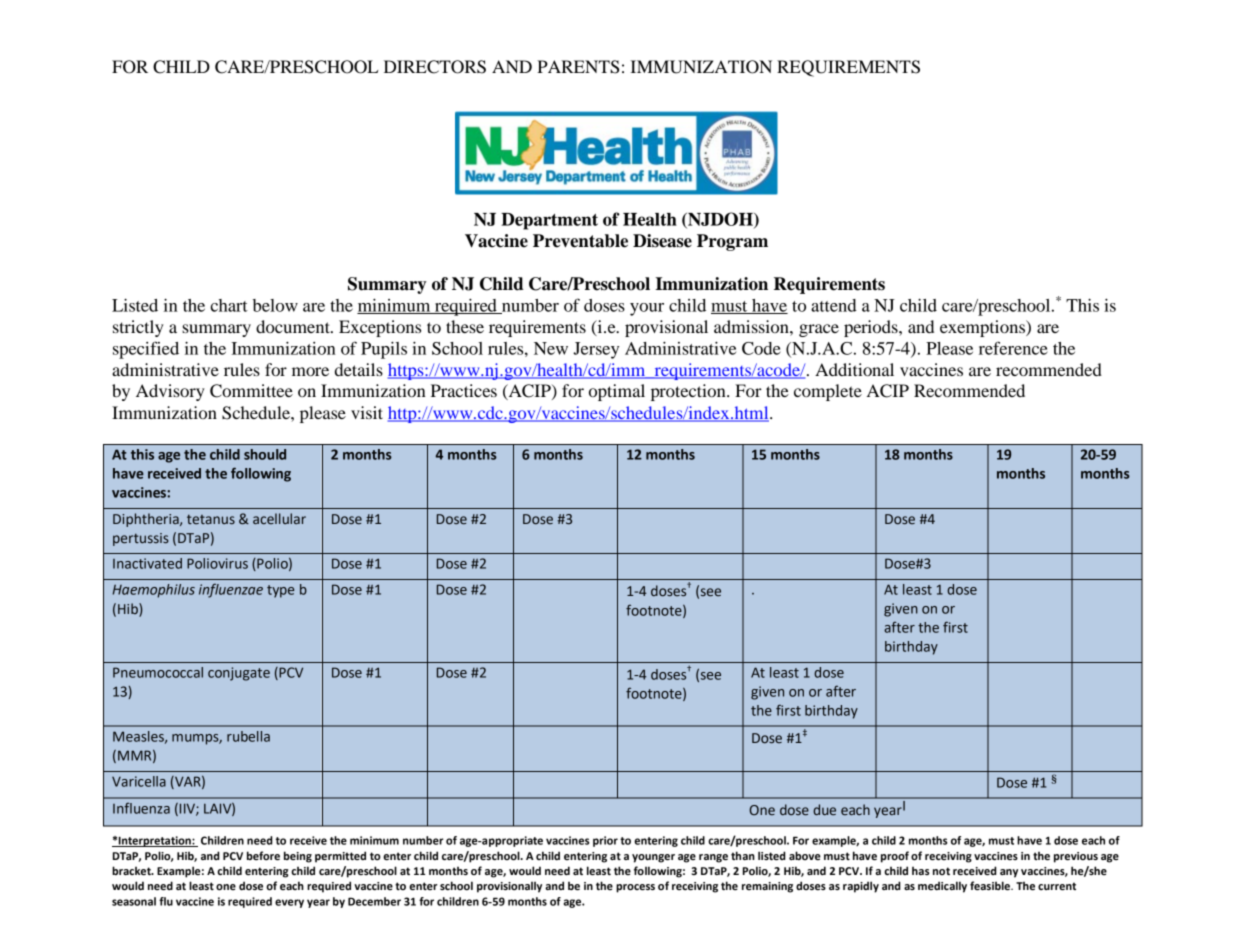 This screenshot has height=952, width=1233. I want to click on before, so click(263, 856).
